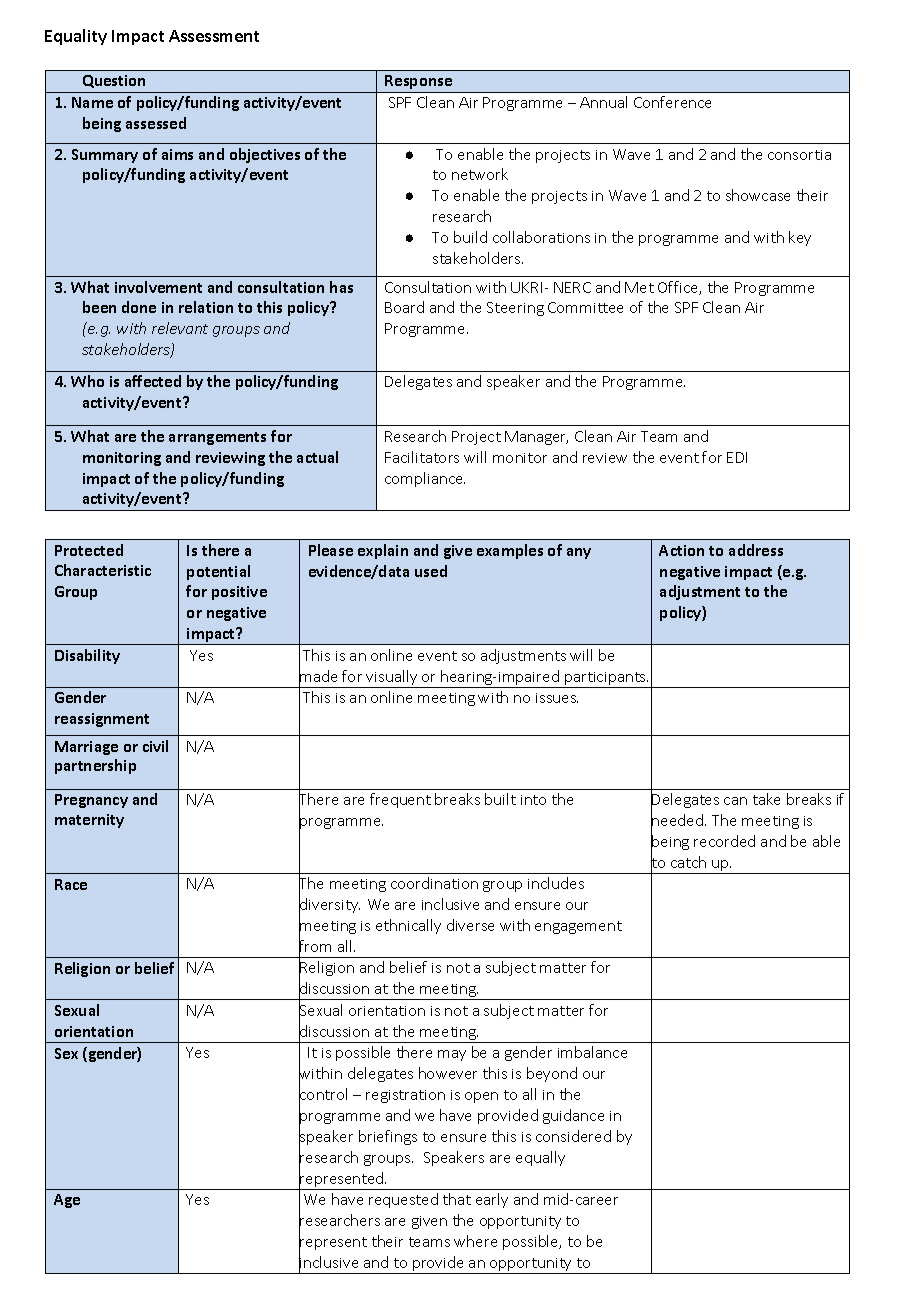 The width and height of the screenshot is (924, 1307). Describe the element at coordinates (158, 287) in the screenshot. I see `involvement` at that location.
